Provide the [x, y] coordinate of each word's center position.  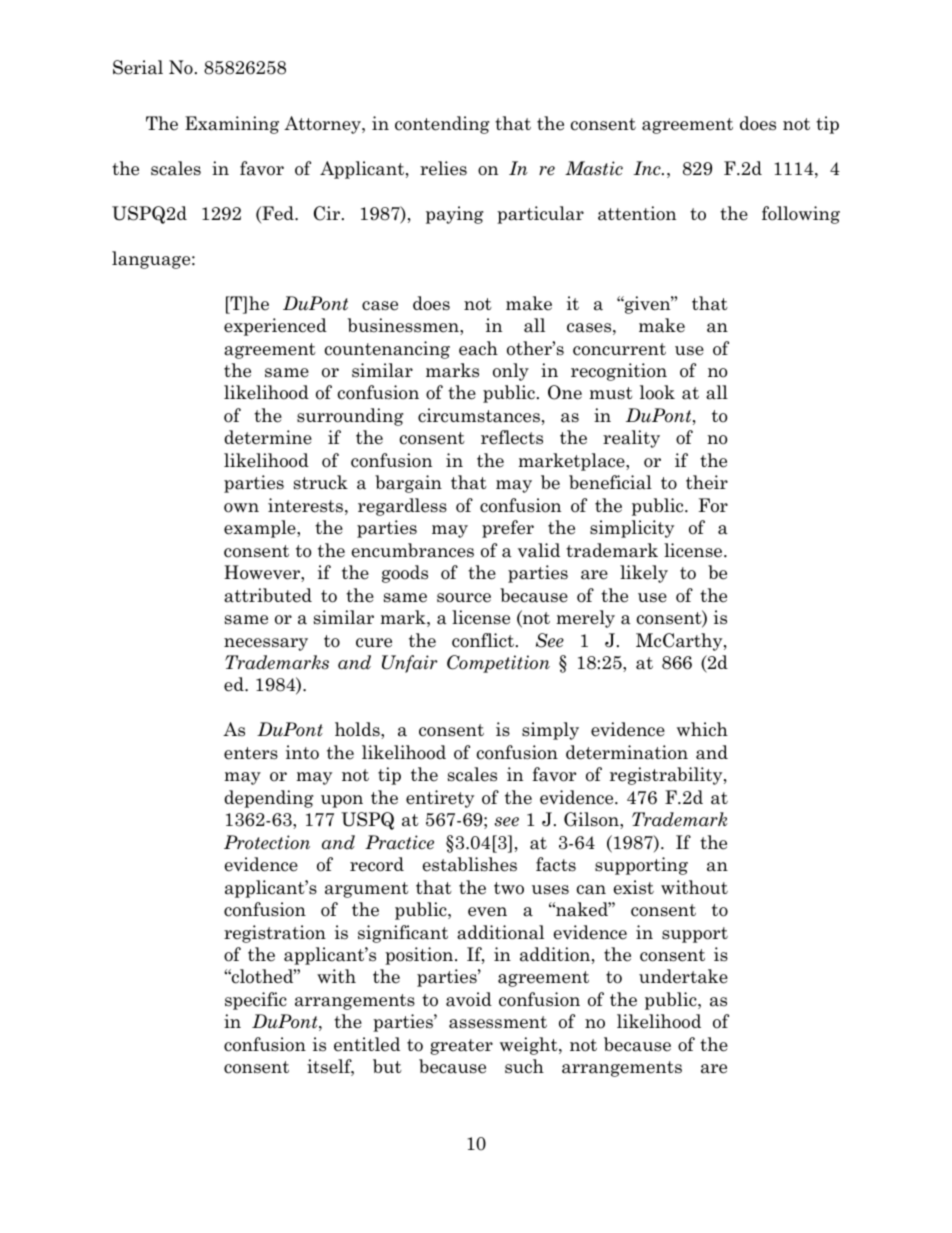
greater [461, 1047]
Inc [648, 168]
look [657, 392]
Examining [232, 125]
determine [268, 437]
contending [442, 125]
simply [550, 731]
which [702, 729]
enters [251, 753]
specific [256, 1001]
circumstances [479, 415]
